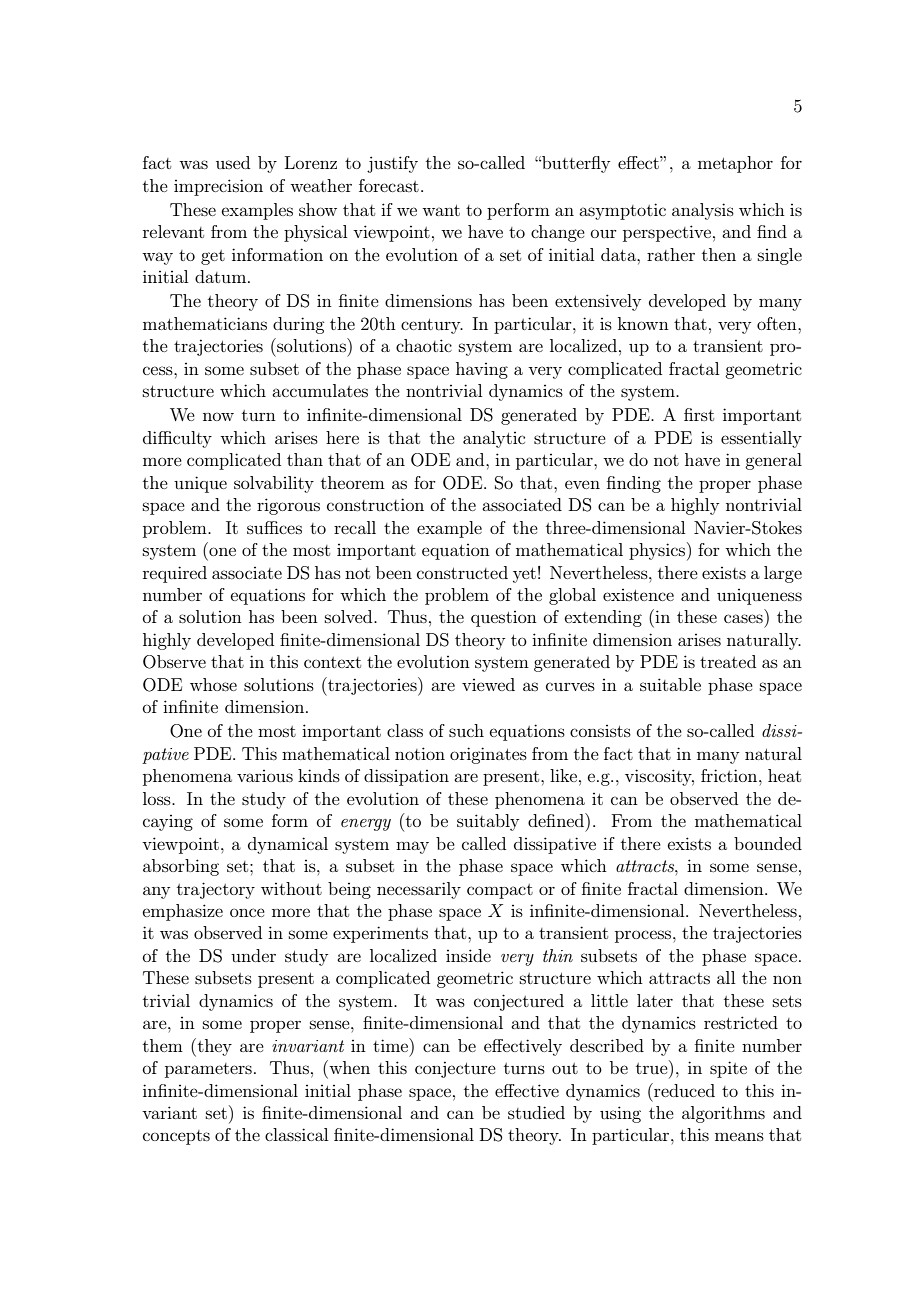  Describe the element at coordinates (265, 776) in the screenshot. I see `various` at that location.
